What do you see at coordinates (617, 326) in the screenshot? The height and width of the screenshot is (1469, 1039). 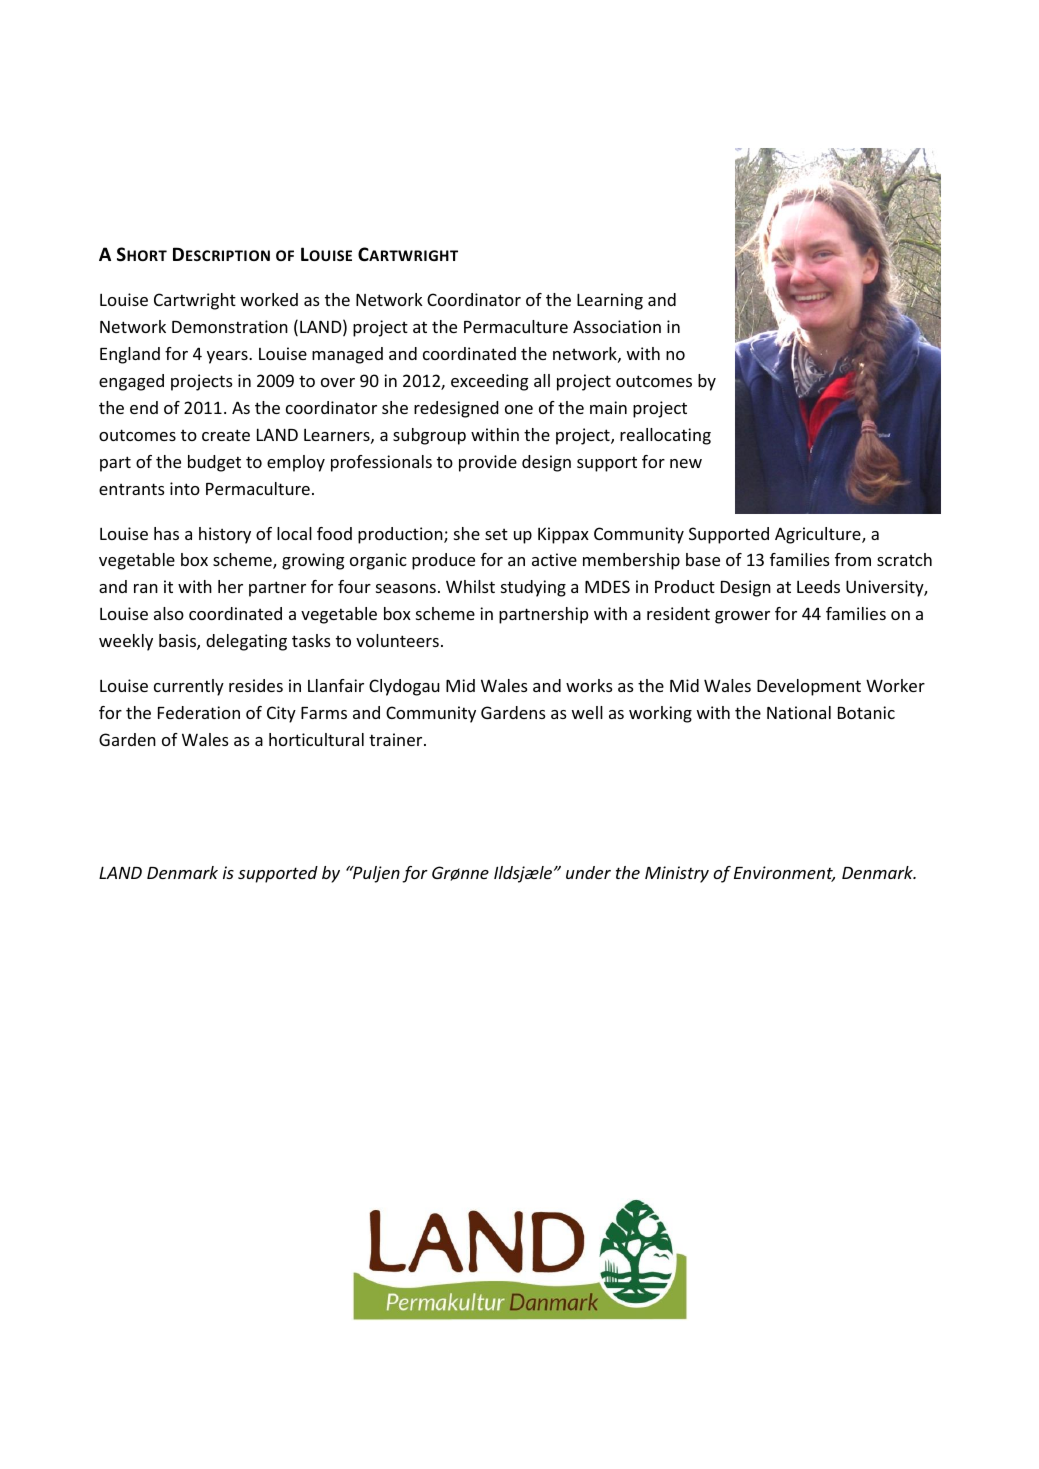 I see `Association` at bounding box center [617, 326].
